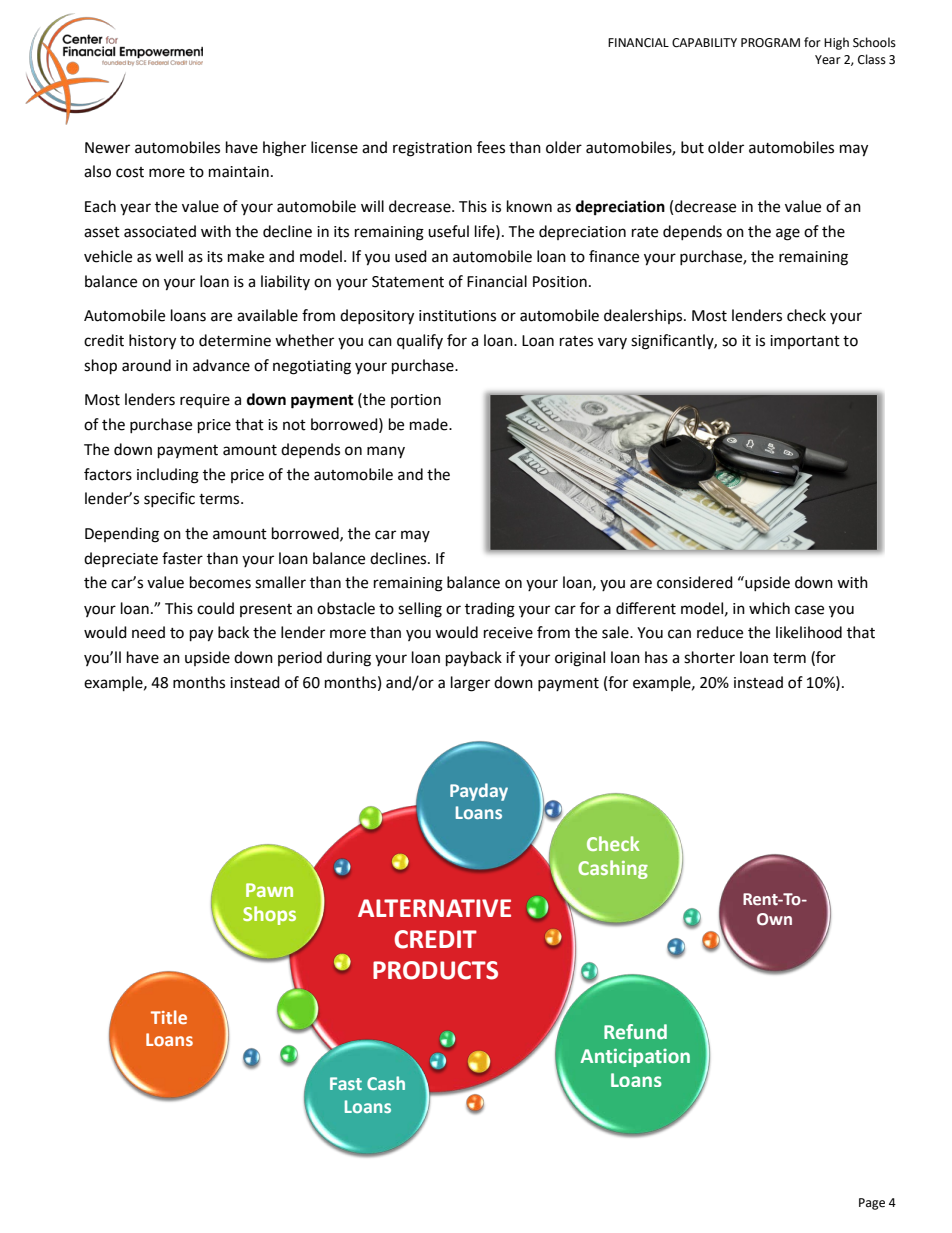 Image resolution: width=952 pixels, height=1233 pixels. Describe the element at coordinates (169, 1017) in the document. I see `Title` at that location.
